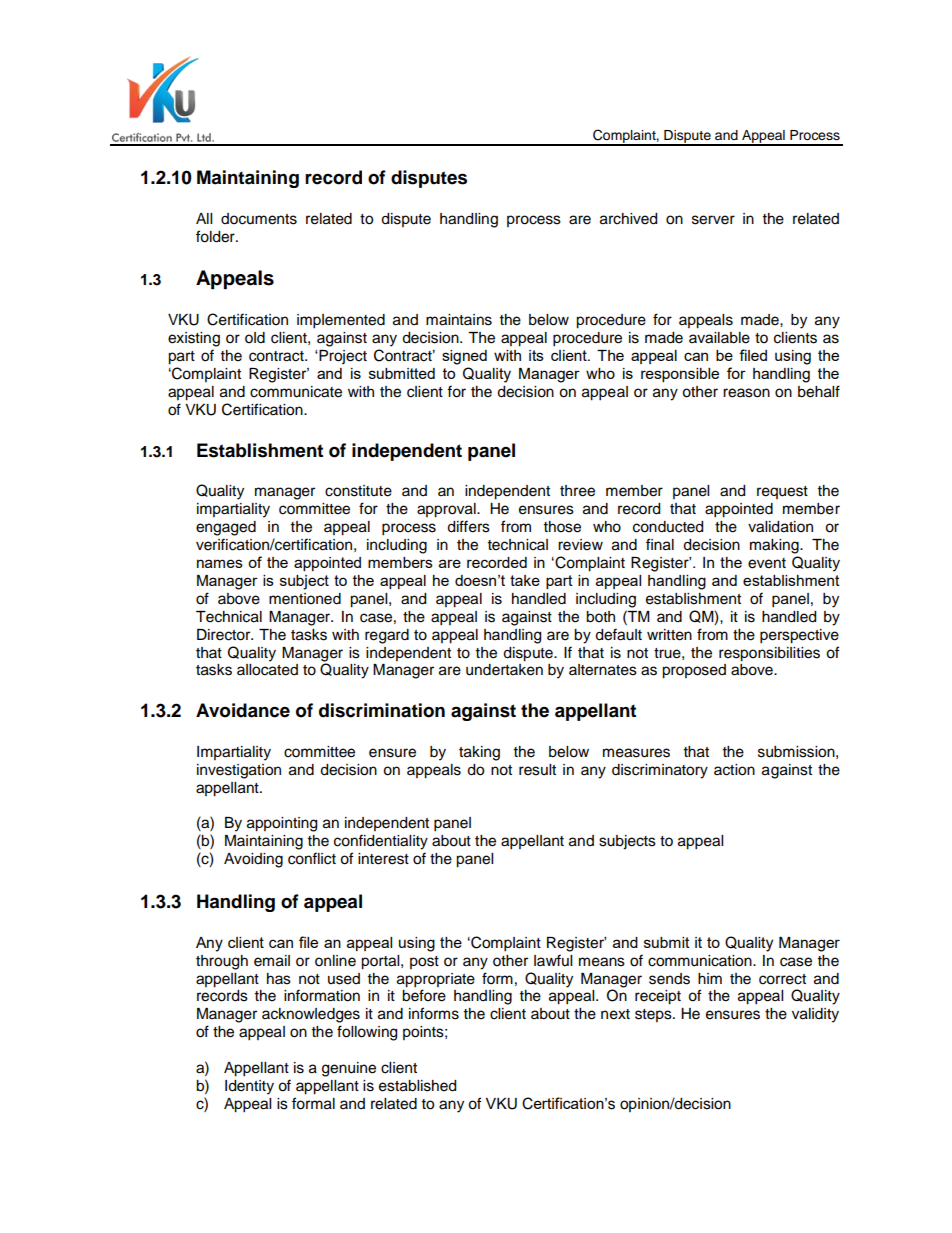 The image size is (952, 1233). What do you see at coordinates (468, 526) in the screenshot?
I see `differs` at bounding box center [468, 526].
